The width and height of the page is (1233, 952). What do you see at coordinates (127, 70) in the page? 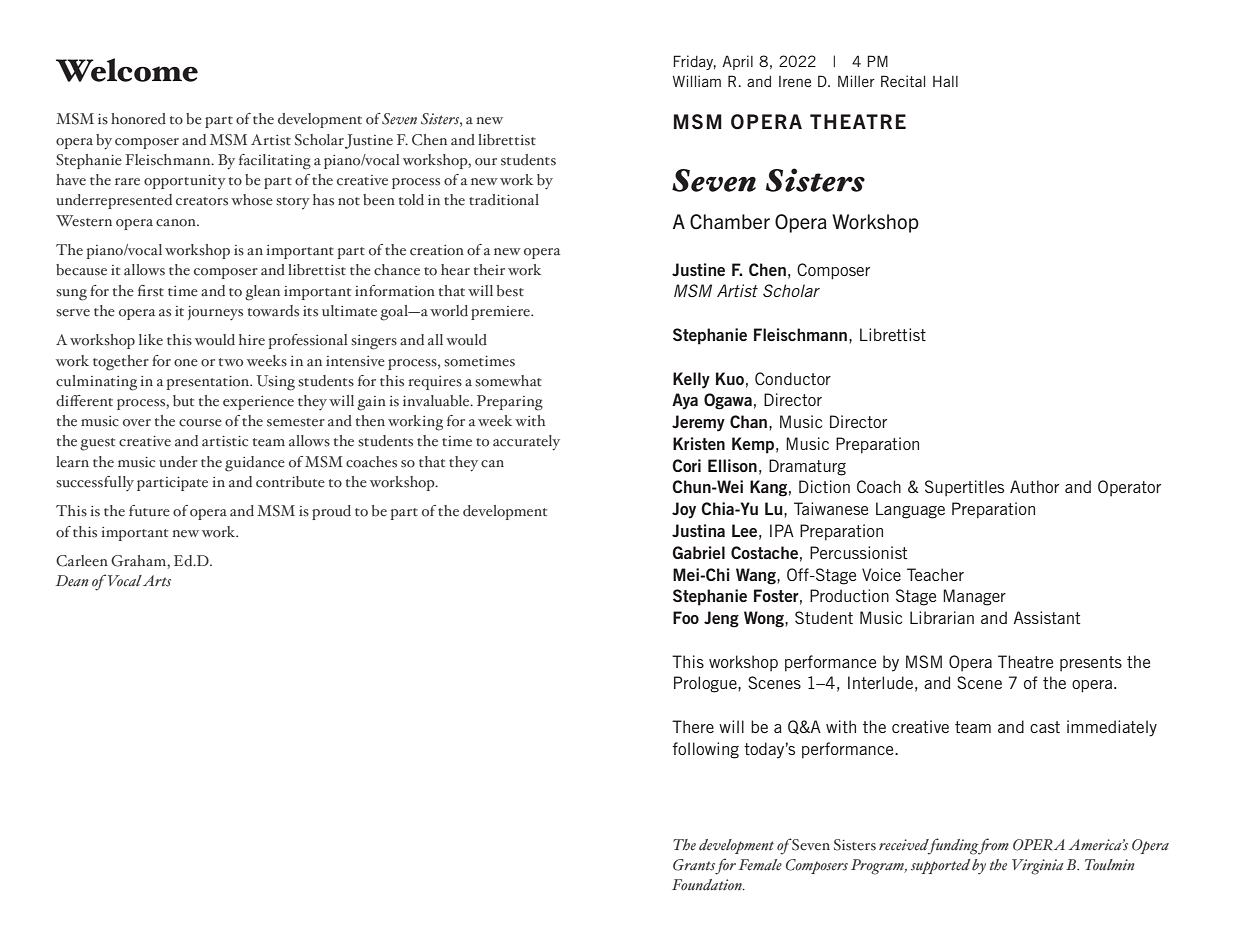
I see `Welcome` at bounding box center [127, 70].
